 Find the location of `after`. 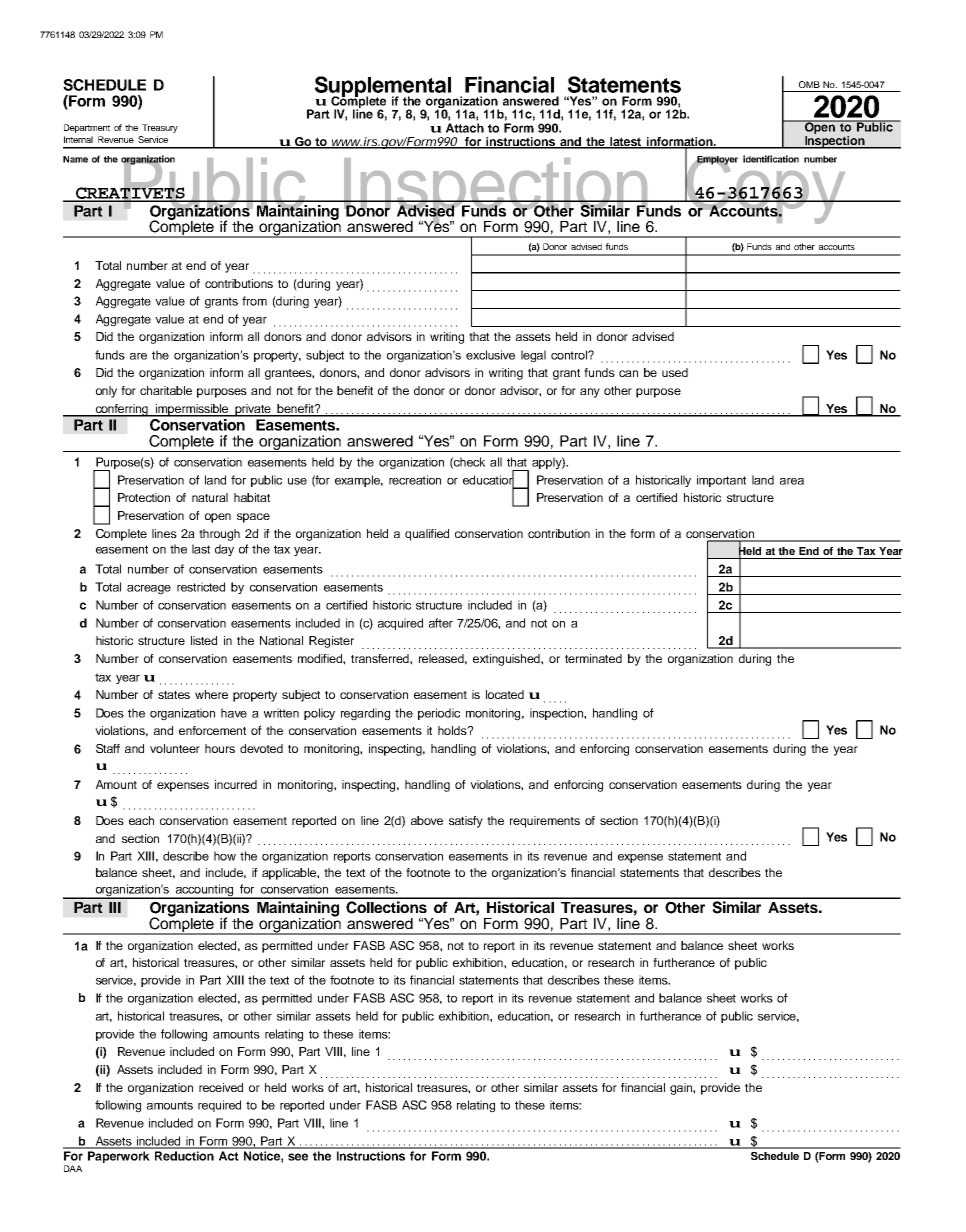

after is located at coordinates (441, 623).
